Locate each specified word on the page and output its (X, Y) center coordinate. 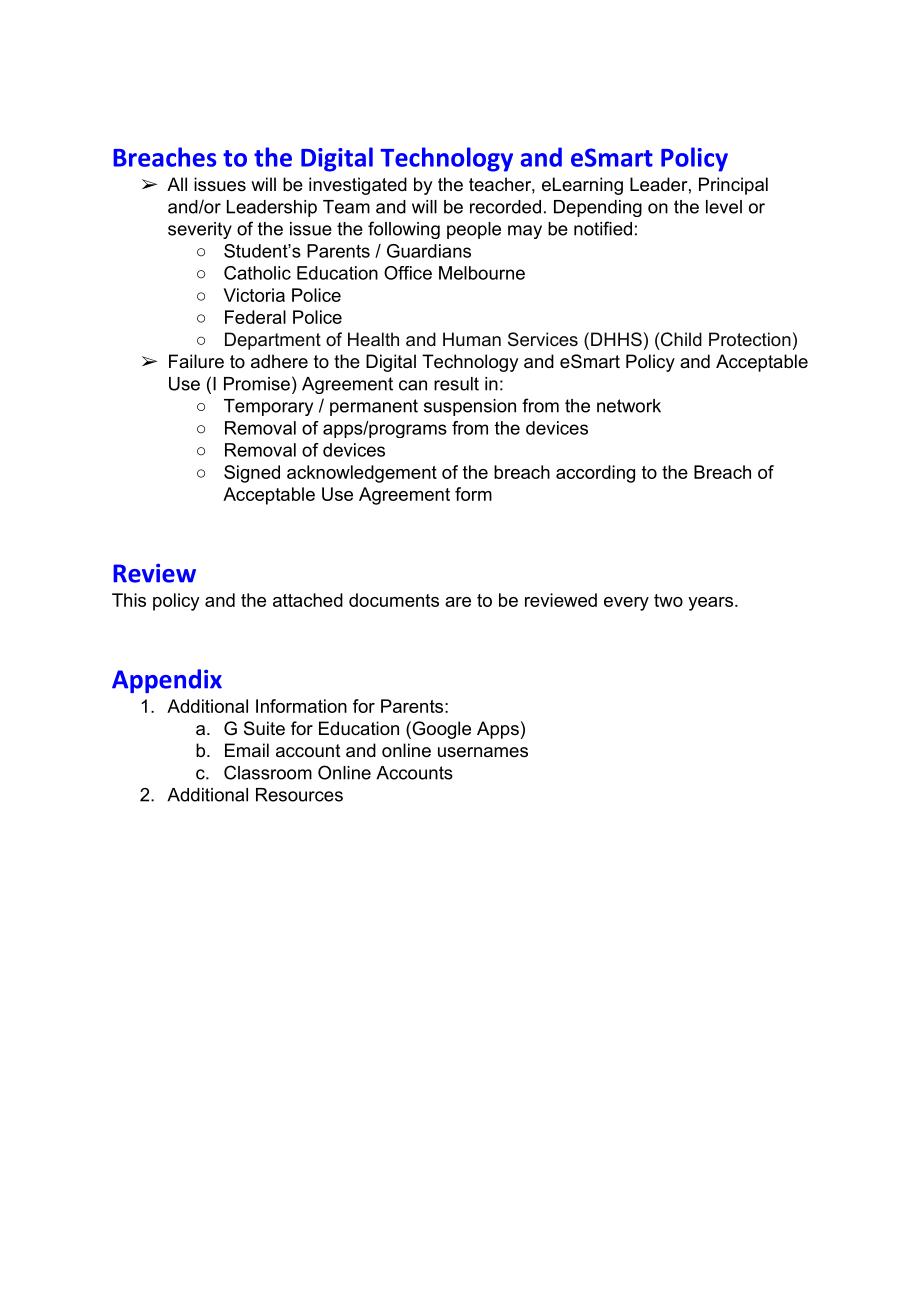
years (710, 604)
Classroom (268, 772)
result (456, 384)
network (629, 406)
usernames (483, 752)
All (177, 184)
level (724, 207)
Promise (257, 384)
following (404, 230)
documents (394, 600)
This (129, 600)
